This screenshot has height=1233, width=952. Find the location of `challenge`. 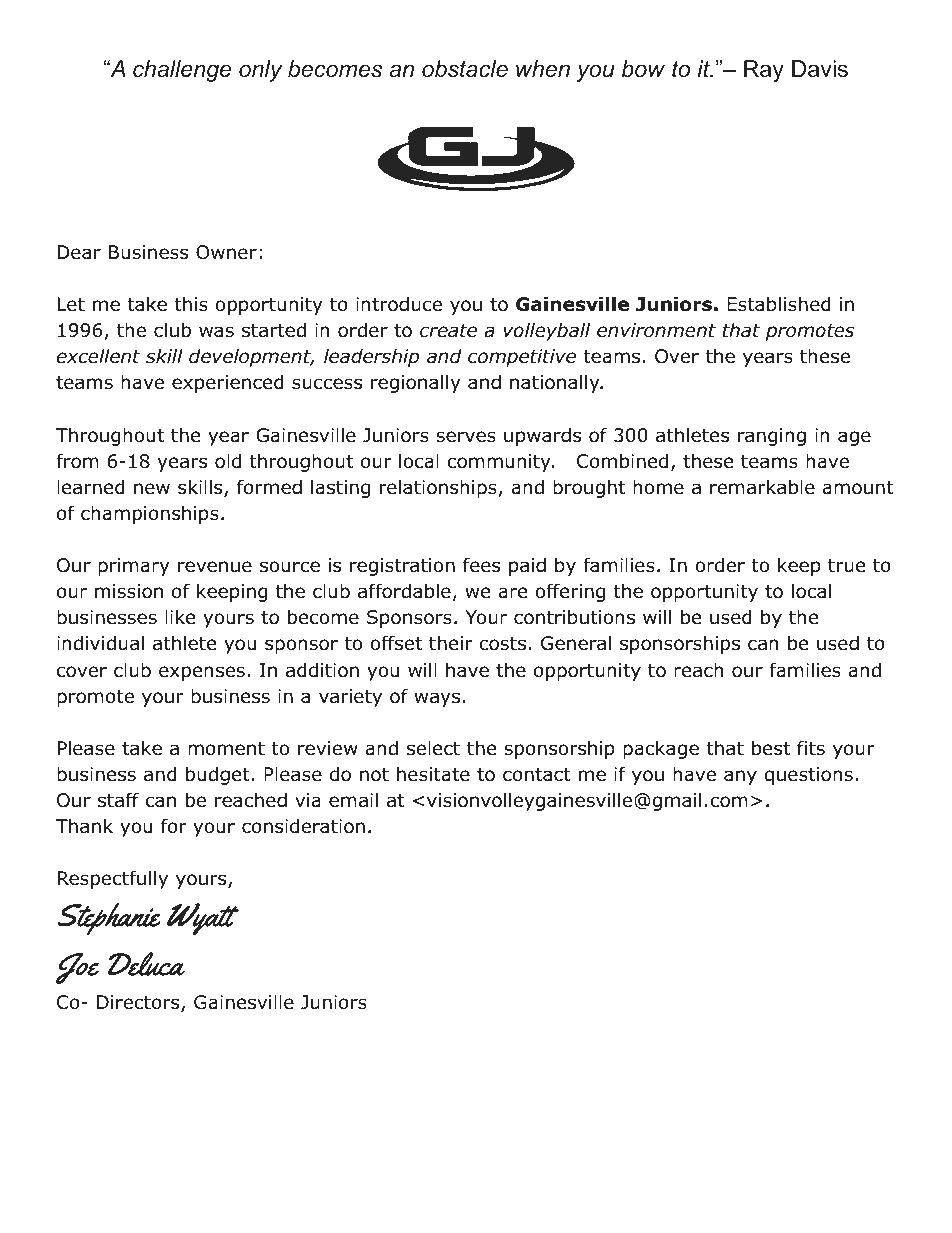

challenge is located at coordinates (182, 71).
